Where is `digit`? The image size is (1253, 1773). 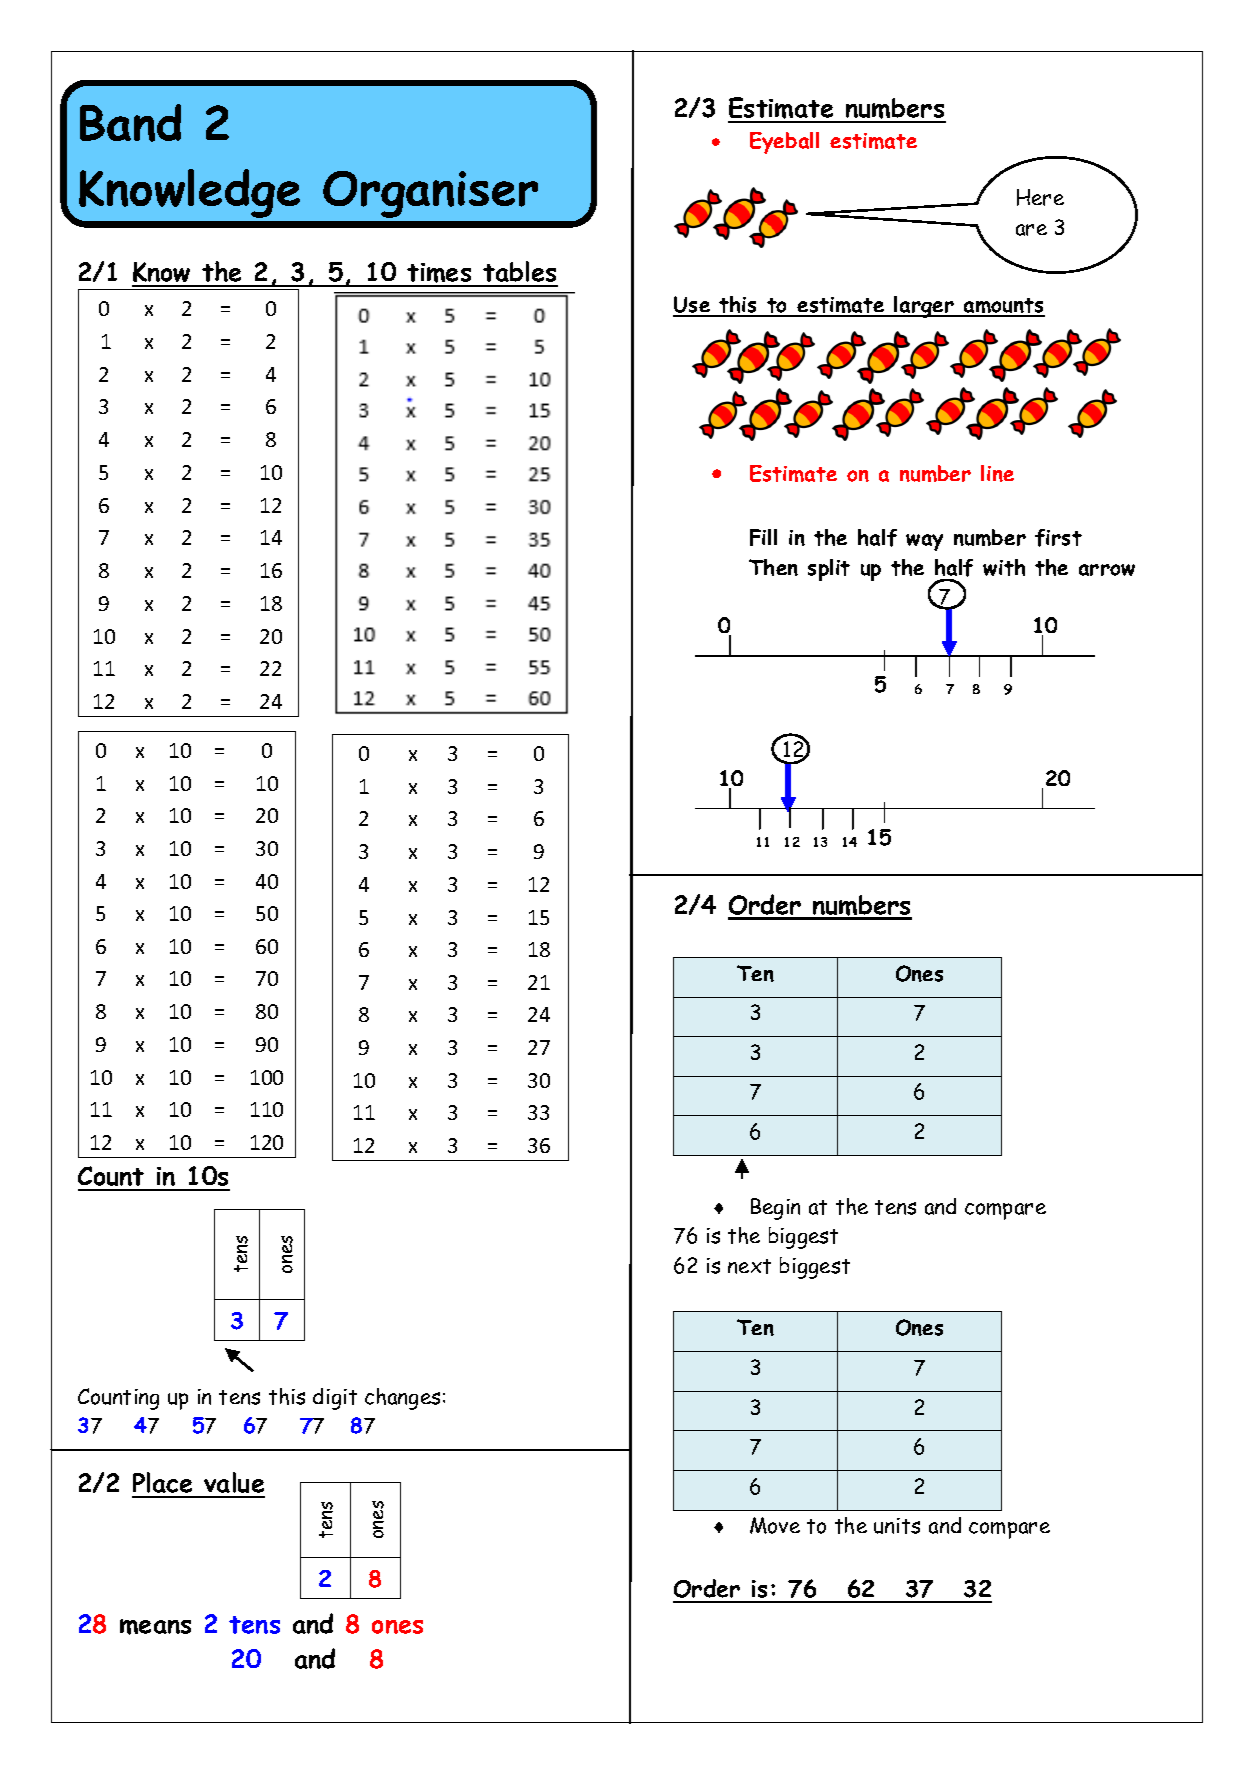
digit is located at coordinates (335, 1399).
